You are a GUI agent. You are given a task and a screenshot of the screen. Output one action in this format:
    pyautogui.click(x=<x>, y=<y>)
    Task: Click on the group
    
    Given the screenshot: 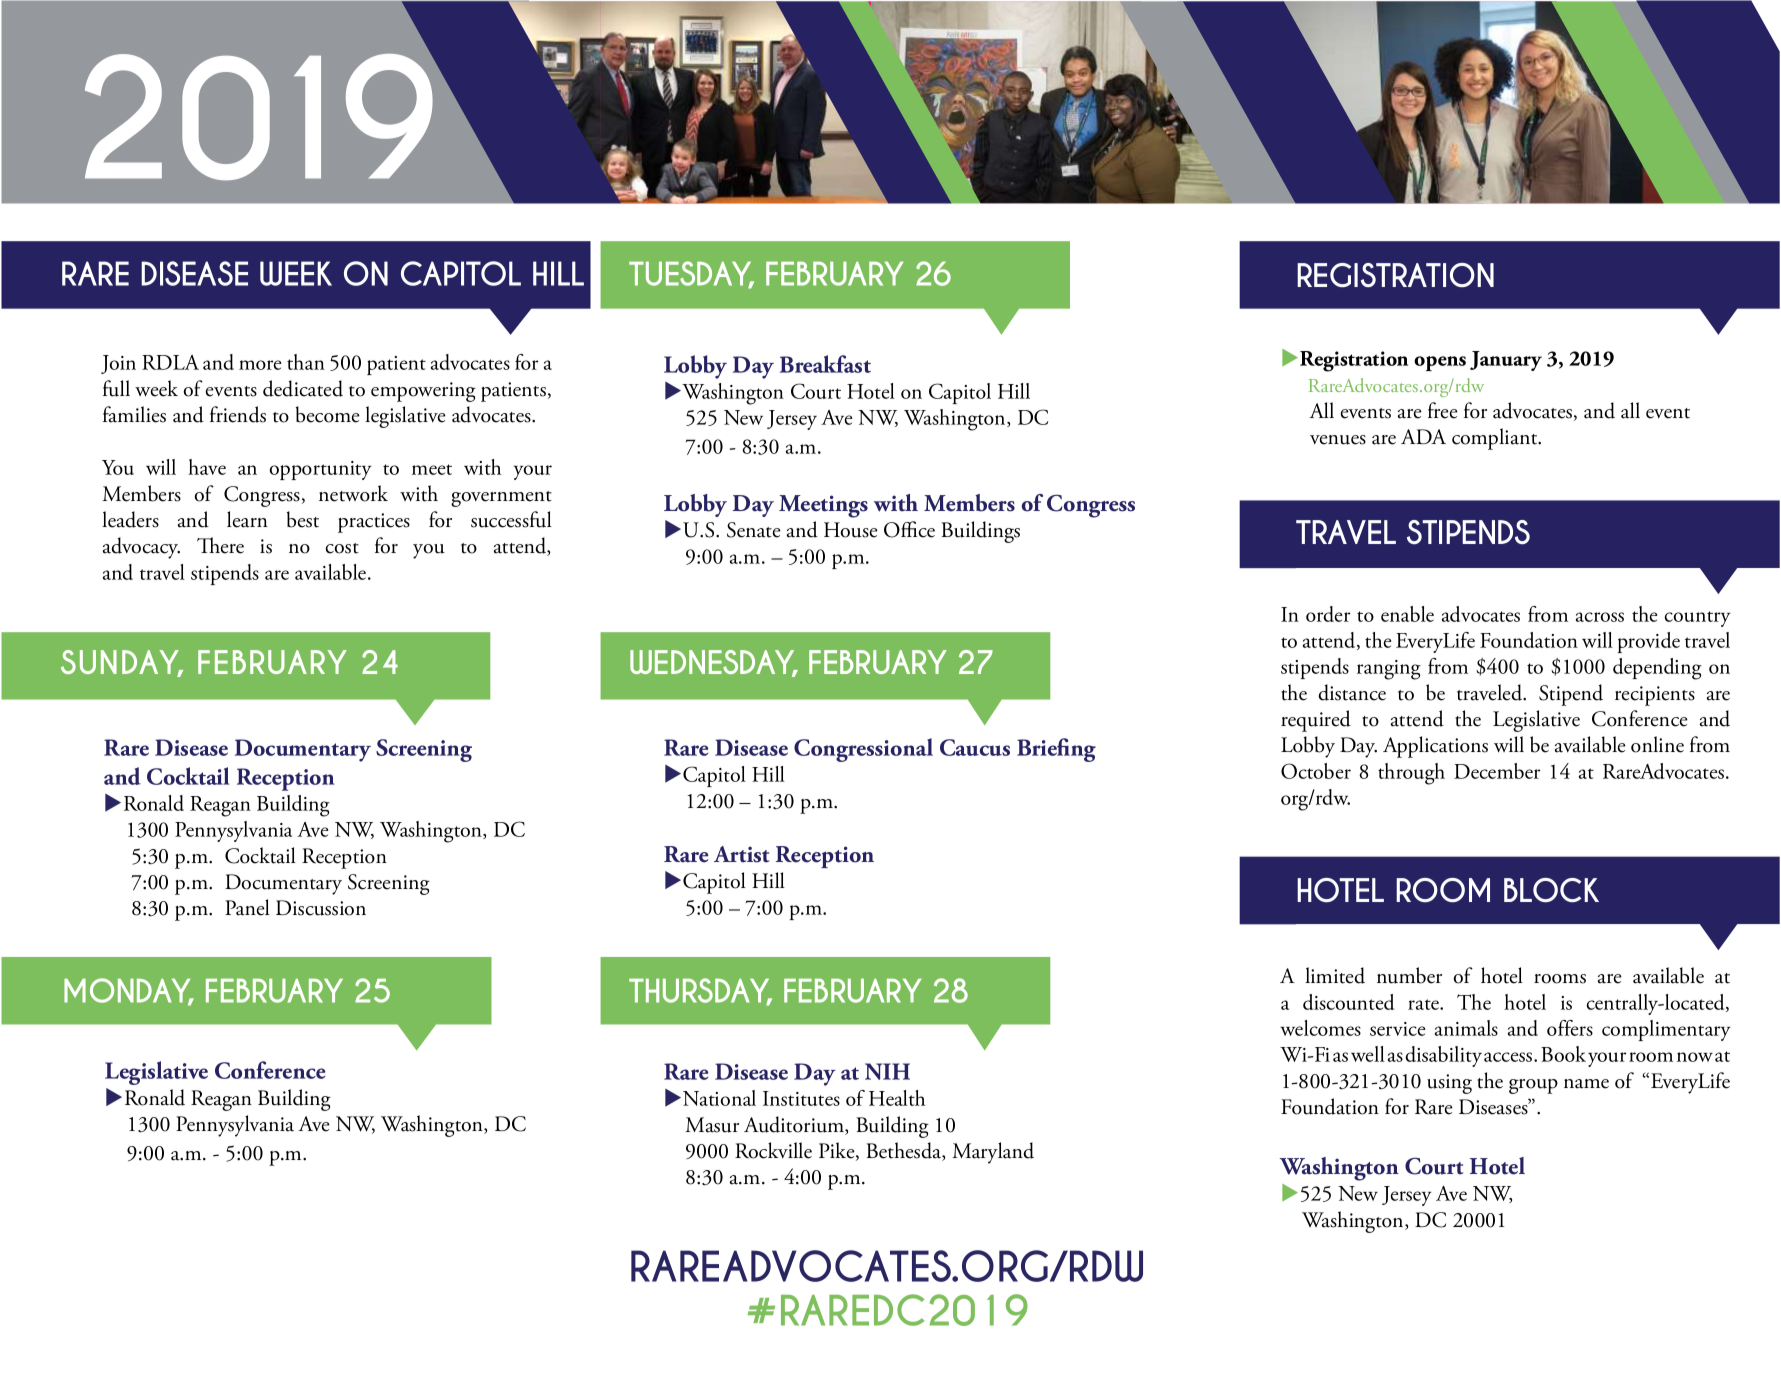 What is the action you would take?
    pyautogui.click(x=1533, y=1086)
